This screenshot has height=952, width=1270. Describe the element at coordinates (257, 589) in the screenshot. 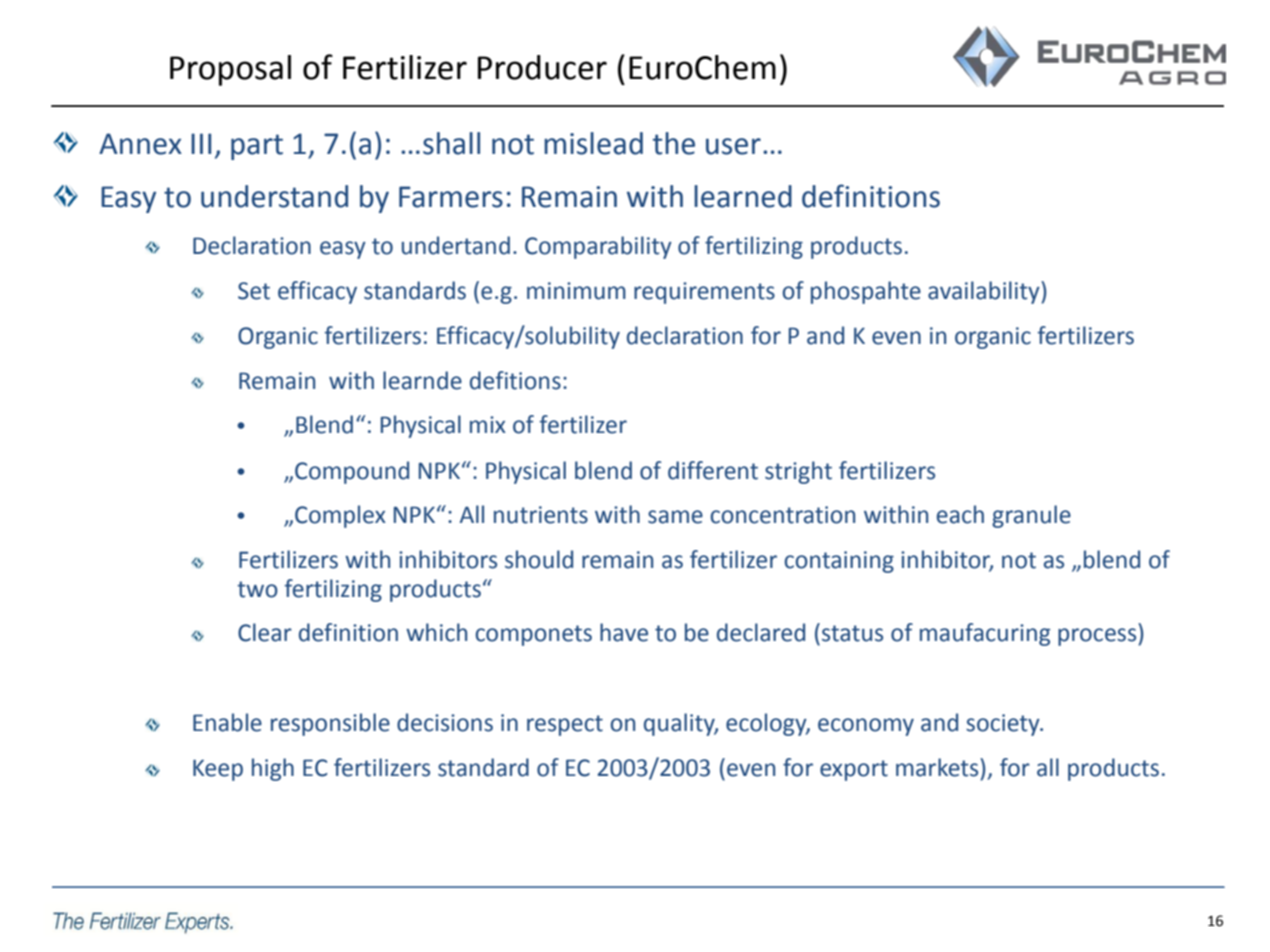

I see `two` at that location.
